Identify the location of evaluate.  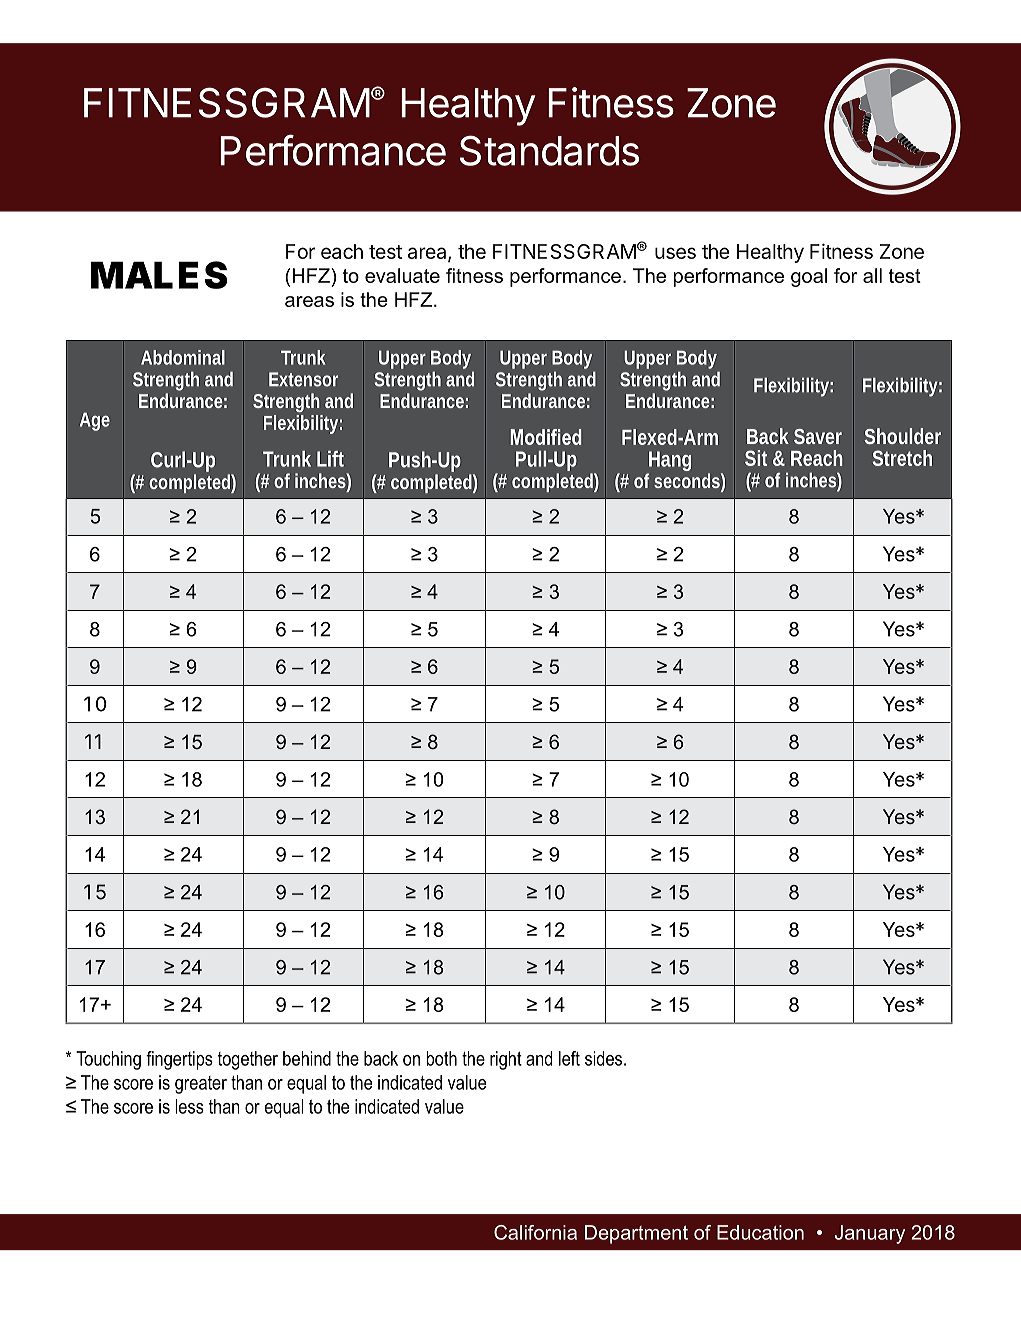
(402, 275).
